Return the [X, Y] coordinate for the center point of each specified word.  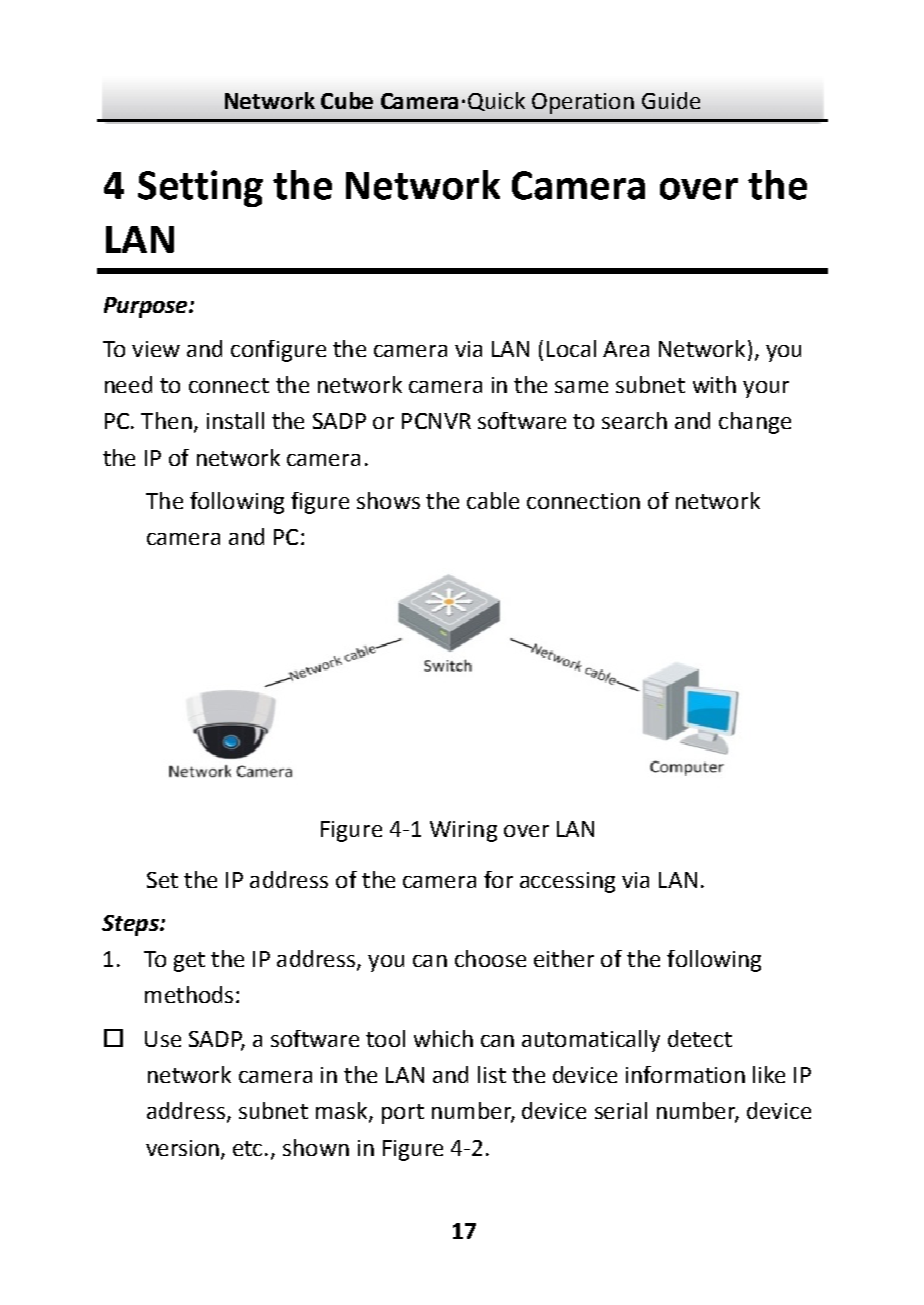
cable [493, 500]
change [755, 423]
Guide [671, 100]
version [182, 1148]
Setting [200, 188]
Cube [347, 100]
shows [388, 500]
